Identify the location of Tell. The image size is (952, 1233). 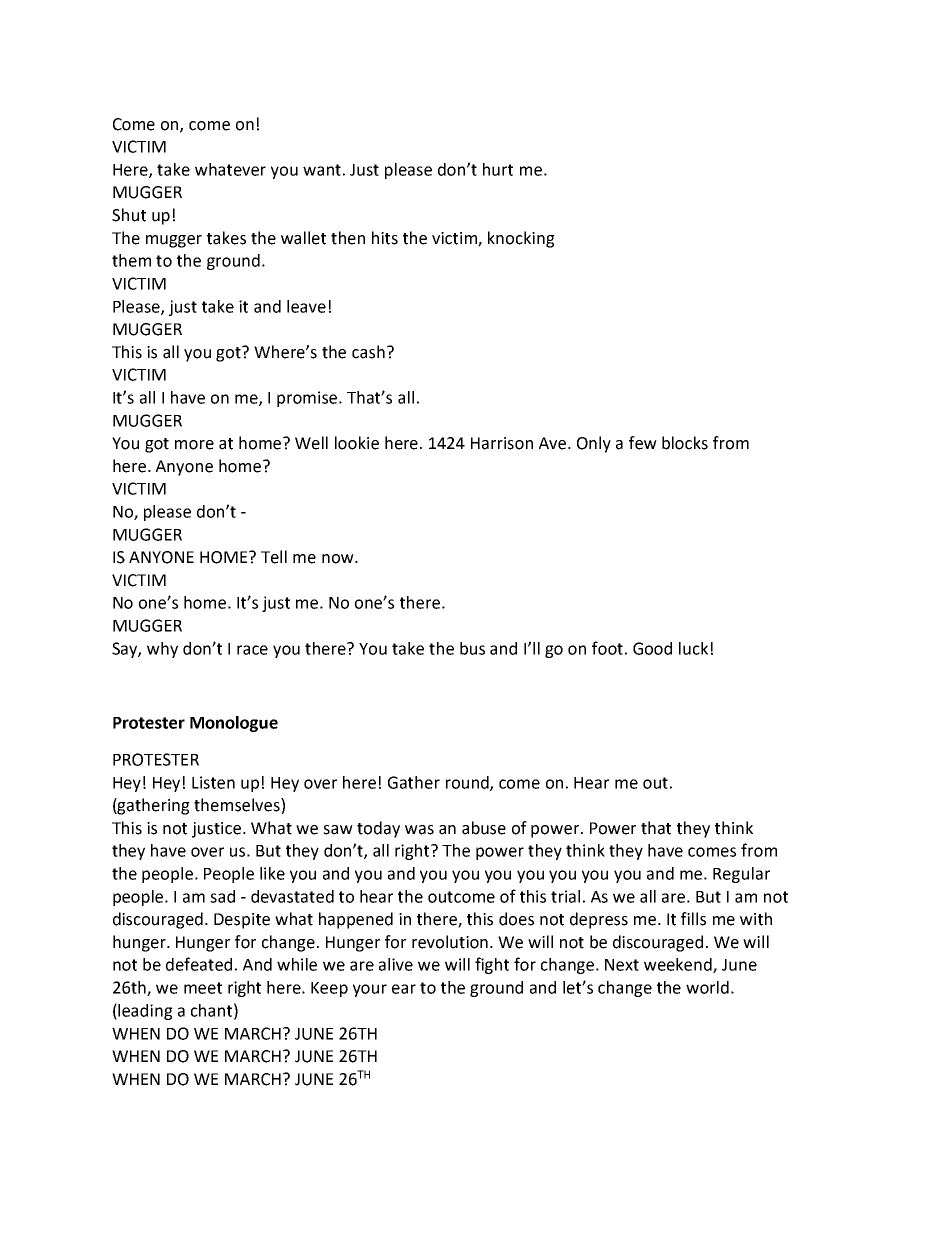
(274, 557).
